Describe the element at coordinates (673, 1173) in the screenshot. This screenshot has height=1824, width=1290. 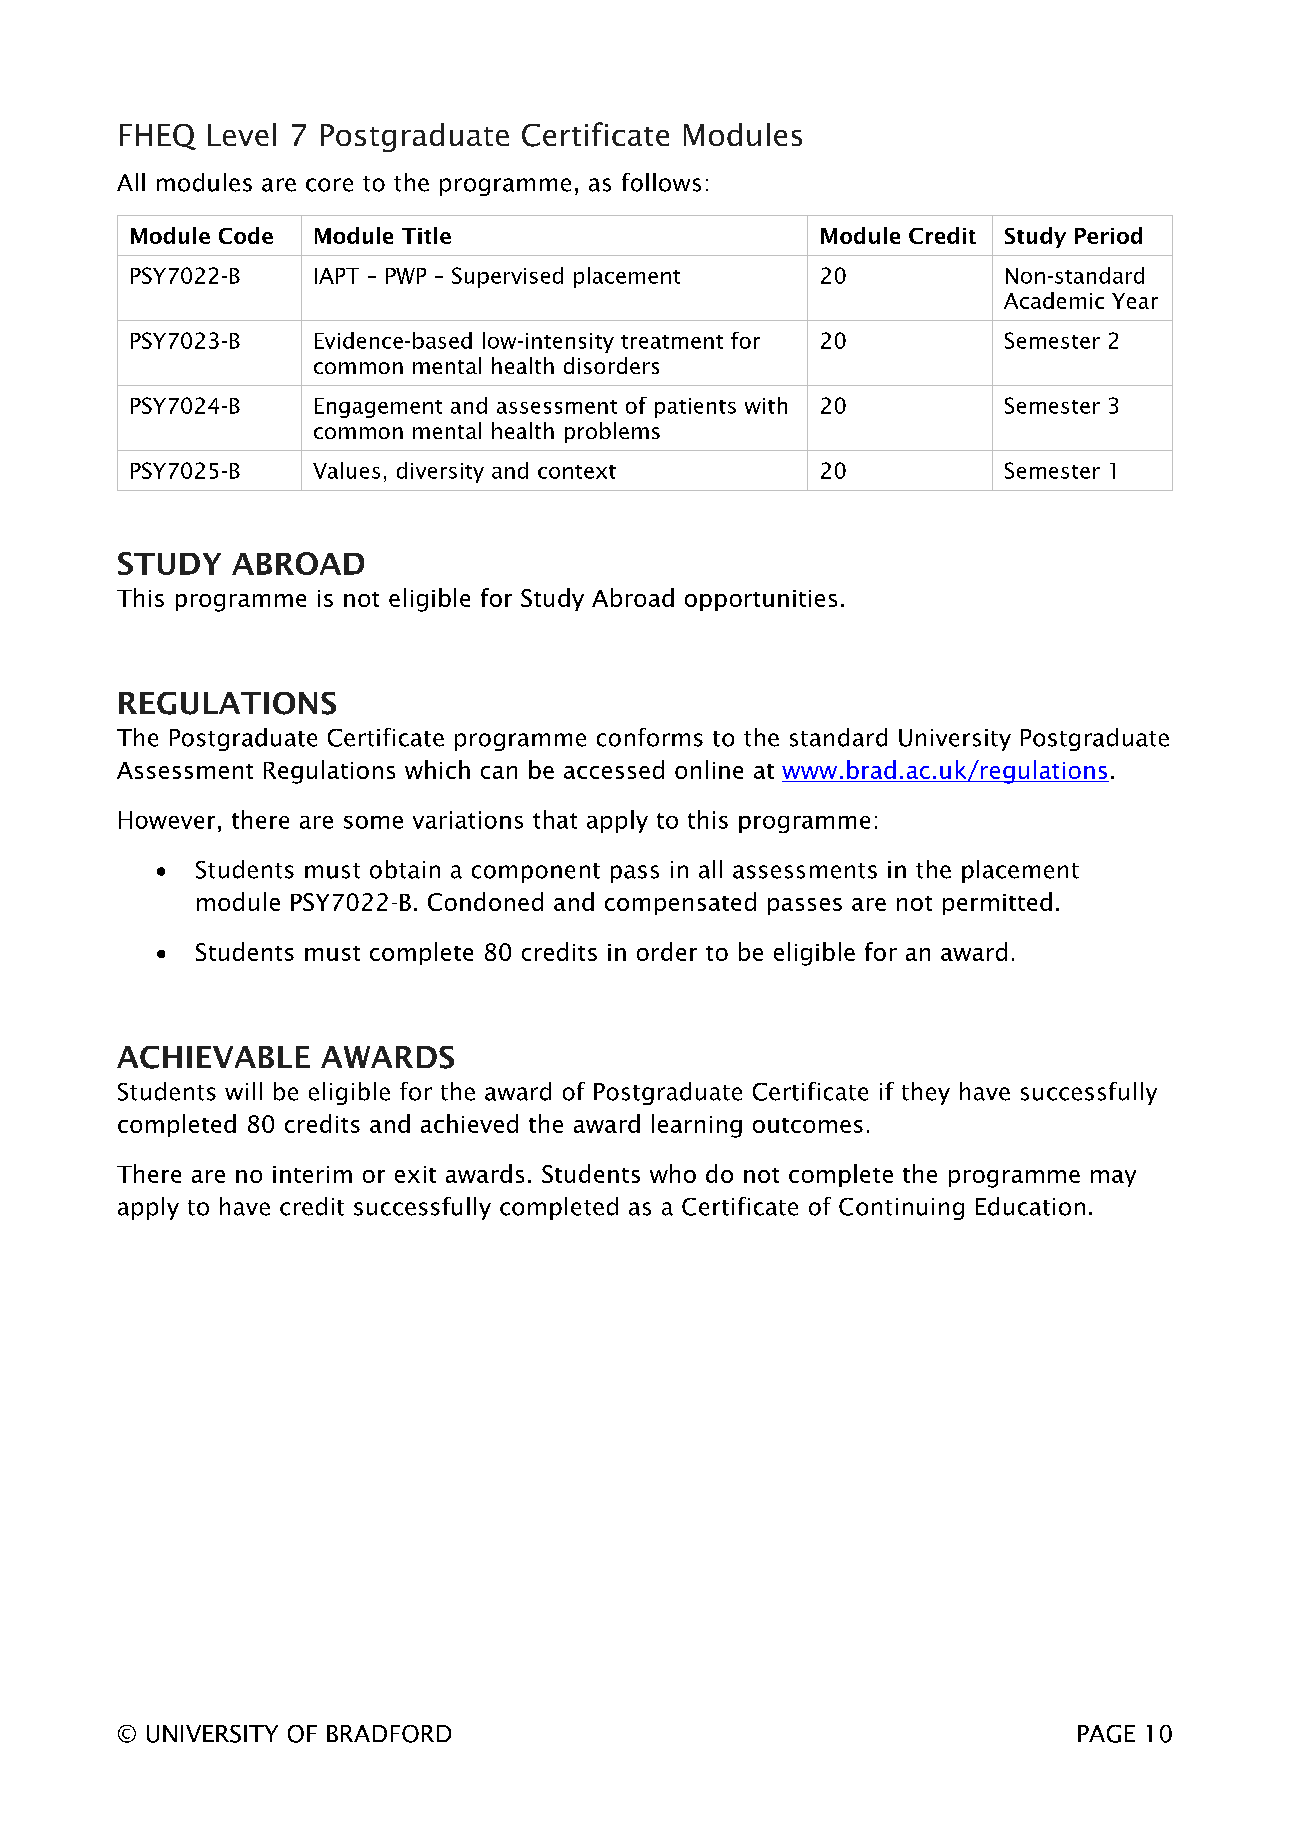
I see `who` at that location.
